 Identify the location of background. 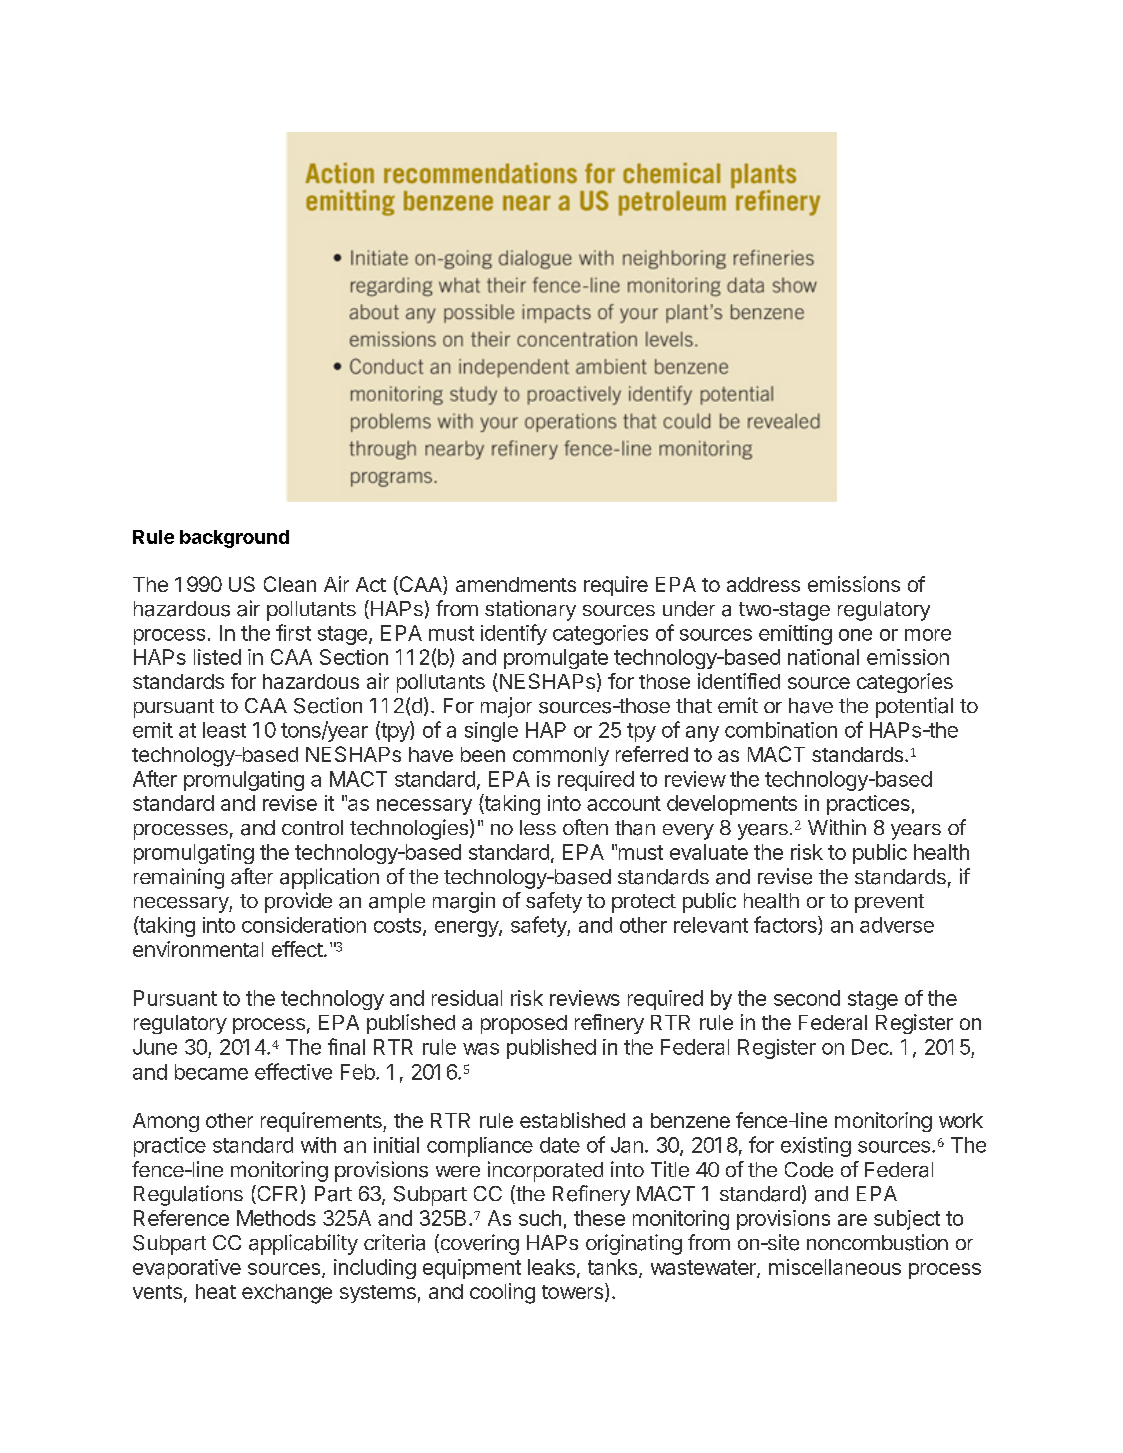
(234, 539).
